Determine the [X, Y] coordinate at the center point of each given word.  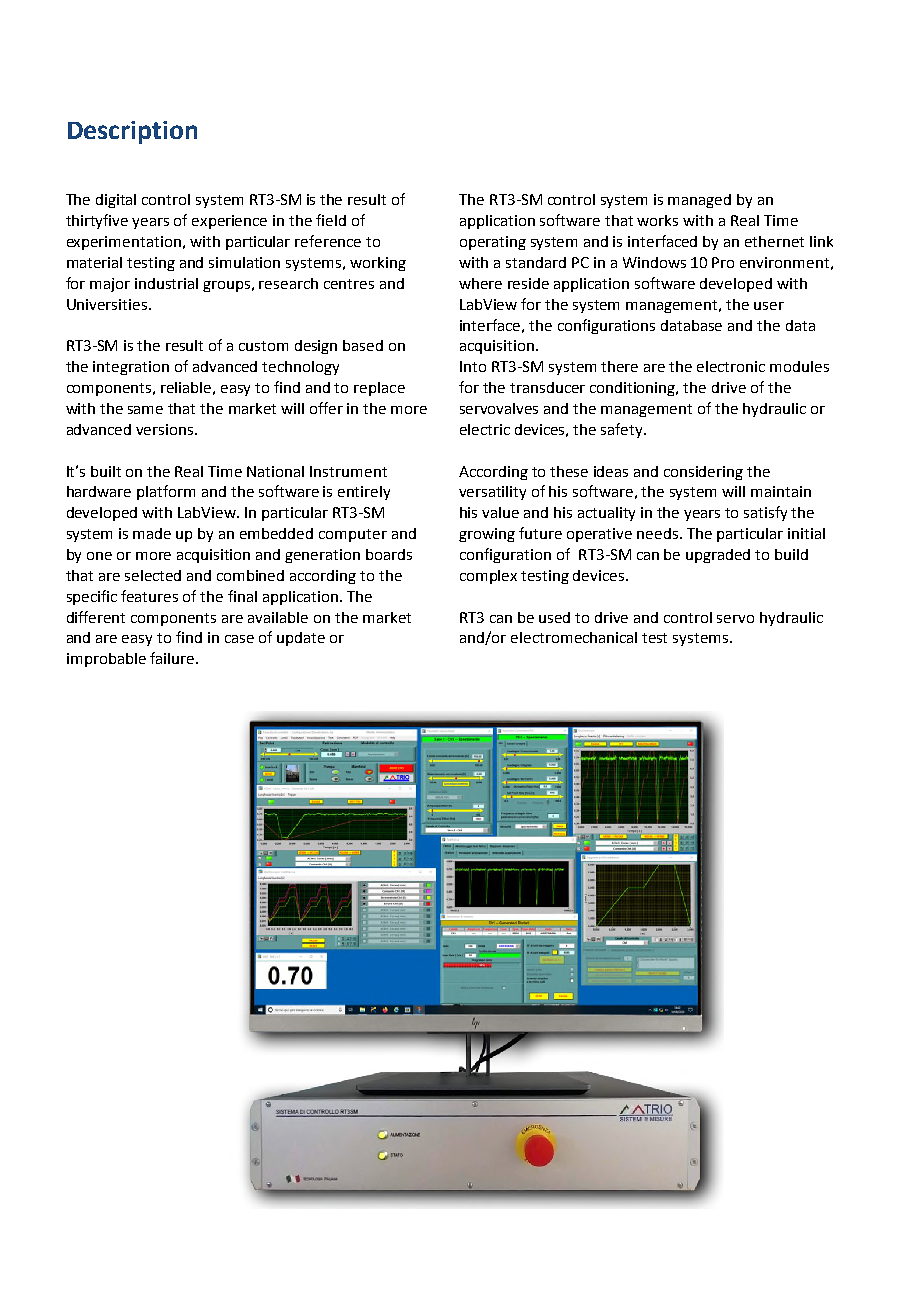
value [500, 512]
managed [699, 201]
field [331, 220]
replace [379, 389]
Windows [654, 262]
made [152, 533]
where [480, 283]
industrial [166, 283]
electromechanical [574, 637]
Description [132, 132]
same [145, 410]
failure [172, 658]
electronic [731, 366]
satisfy [765, 513]
